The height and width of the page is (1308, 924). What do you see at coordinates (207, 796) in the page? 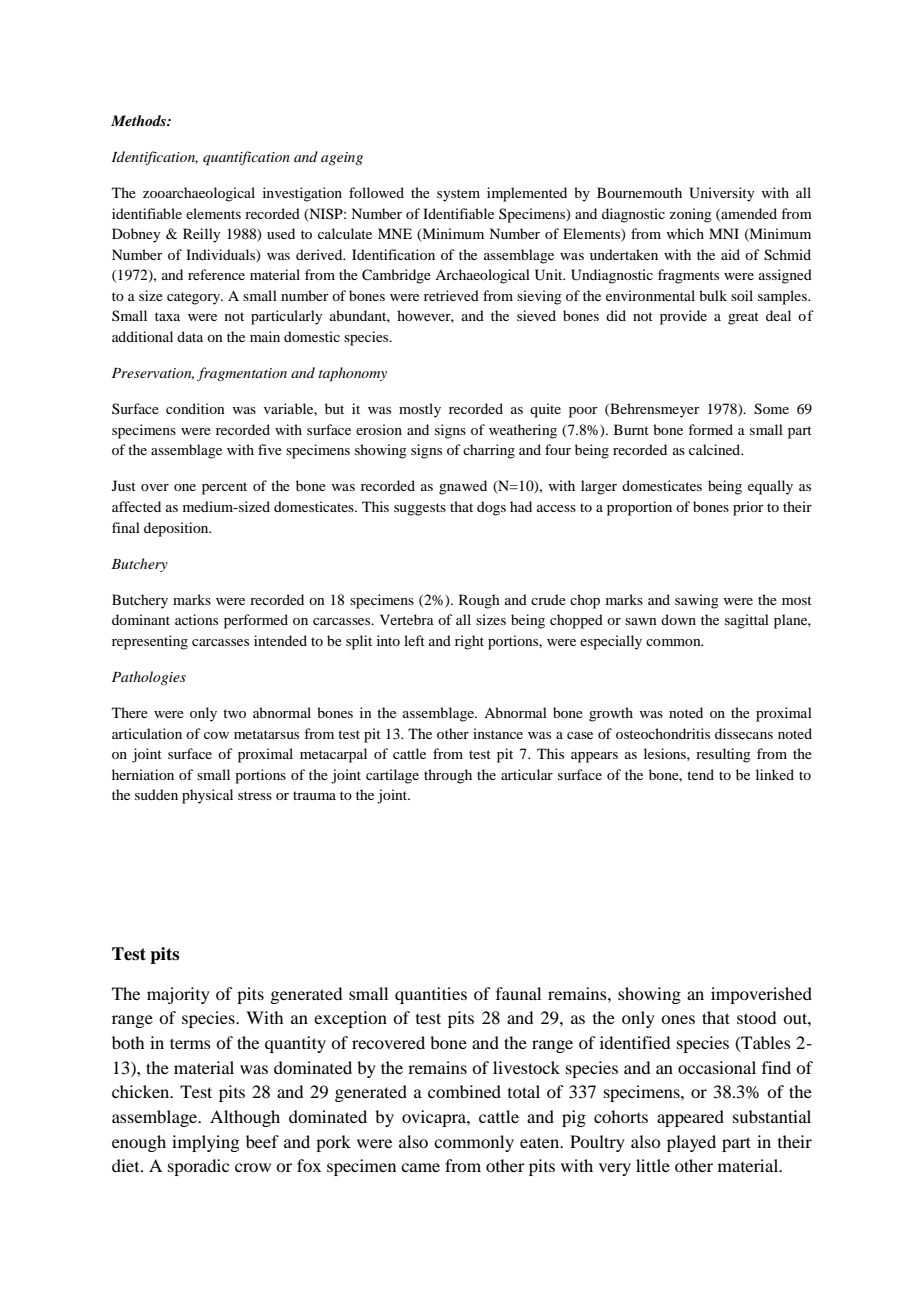
I see `physical` at bounding box center [207, 796].
